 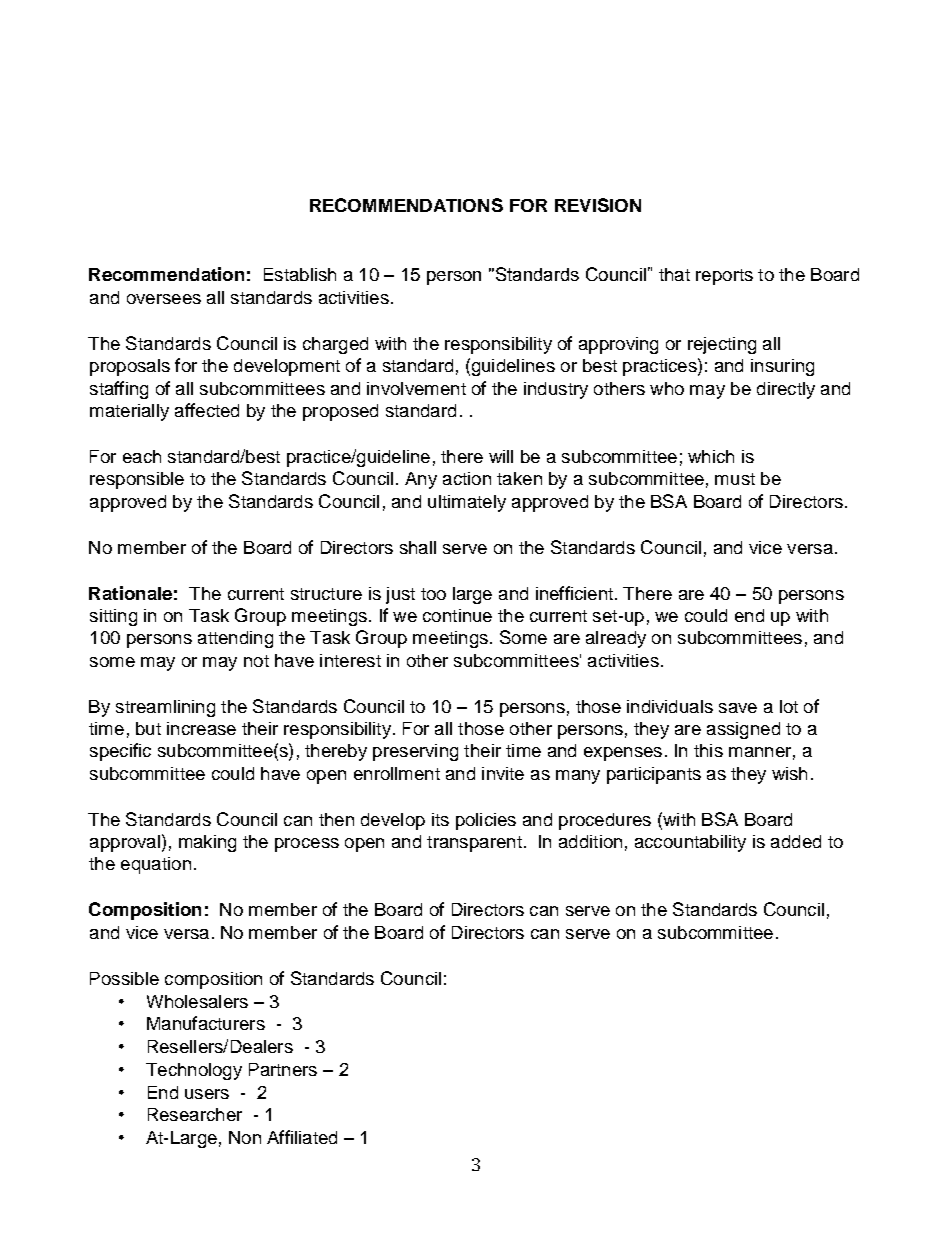 I want to click on which, so click(x=711, y=456).
